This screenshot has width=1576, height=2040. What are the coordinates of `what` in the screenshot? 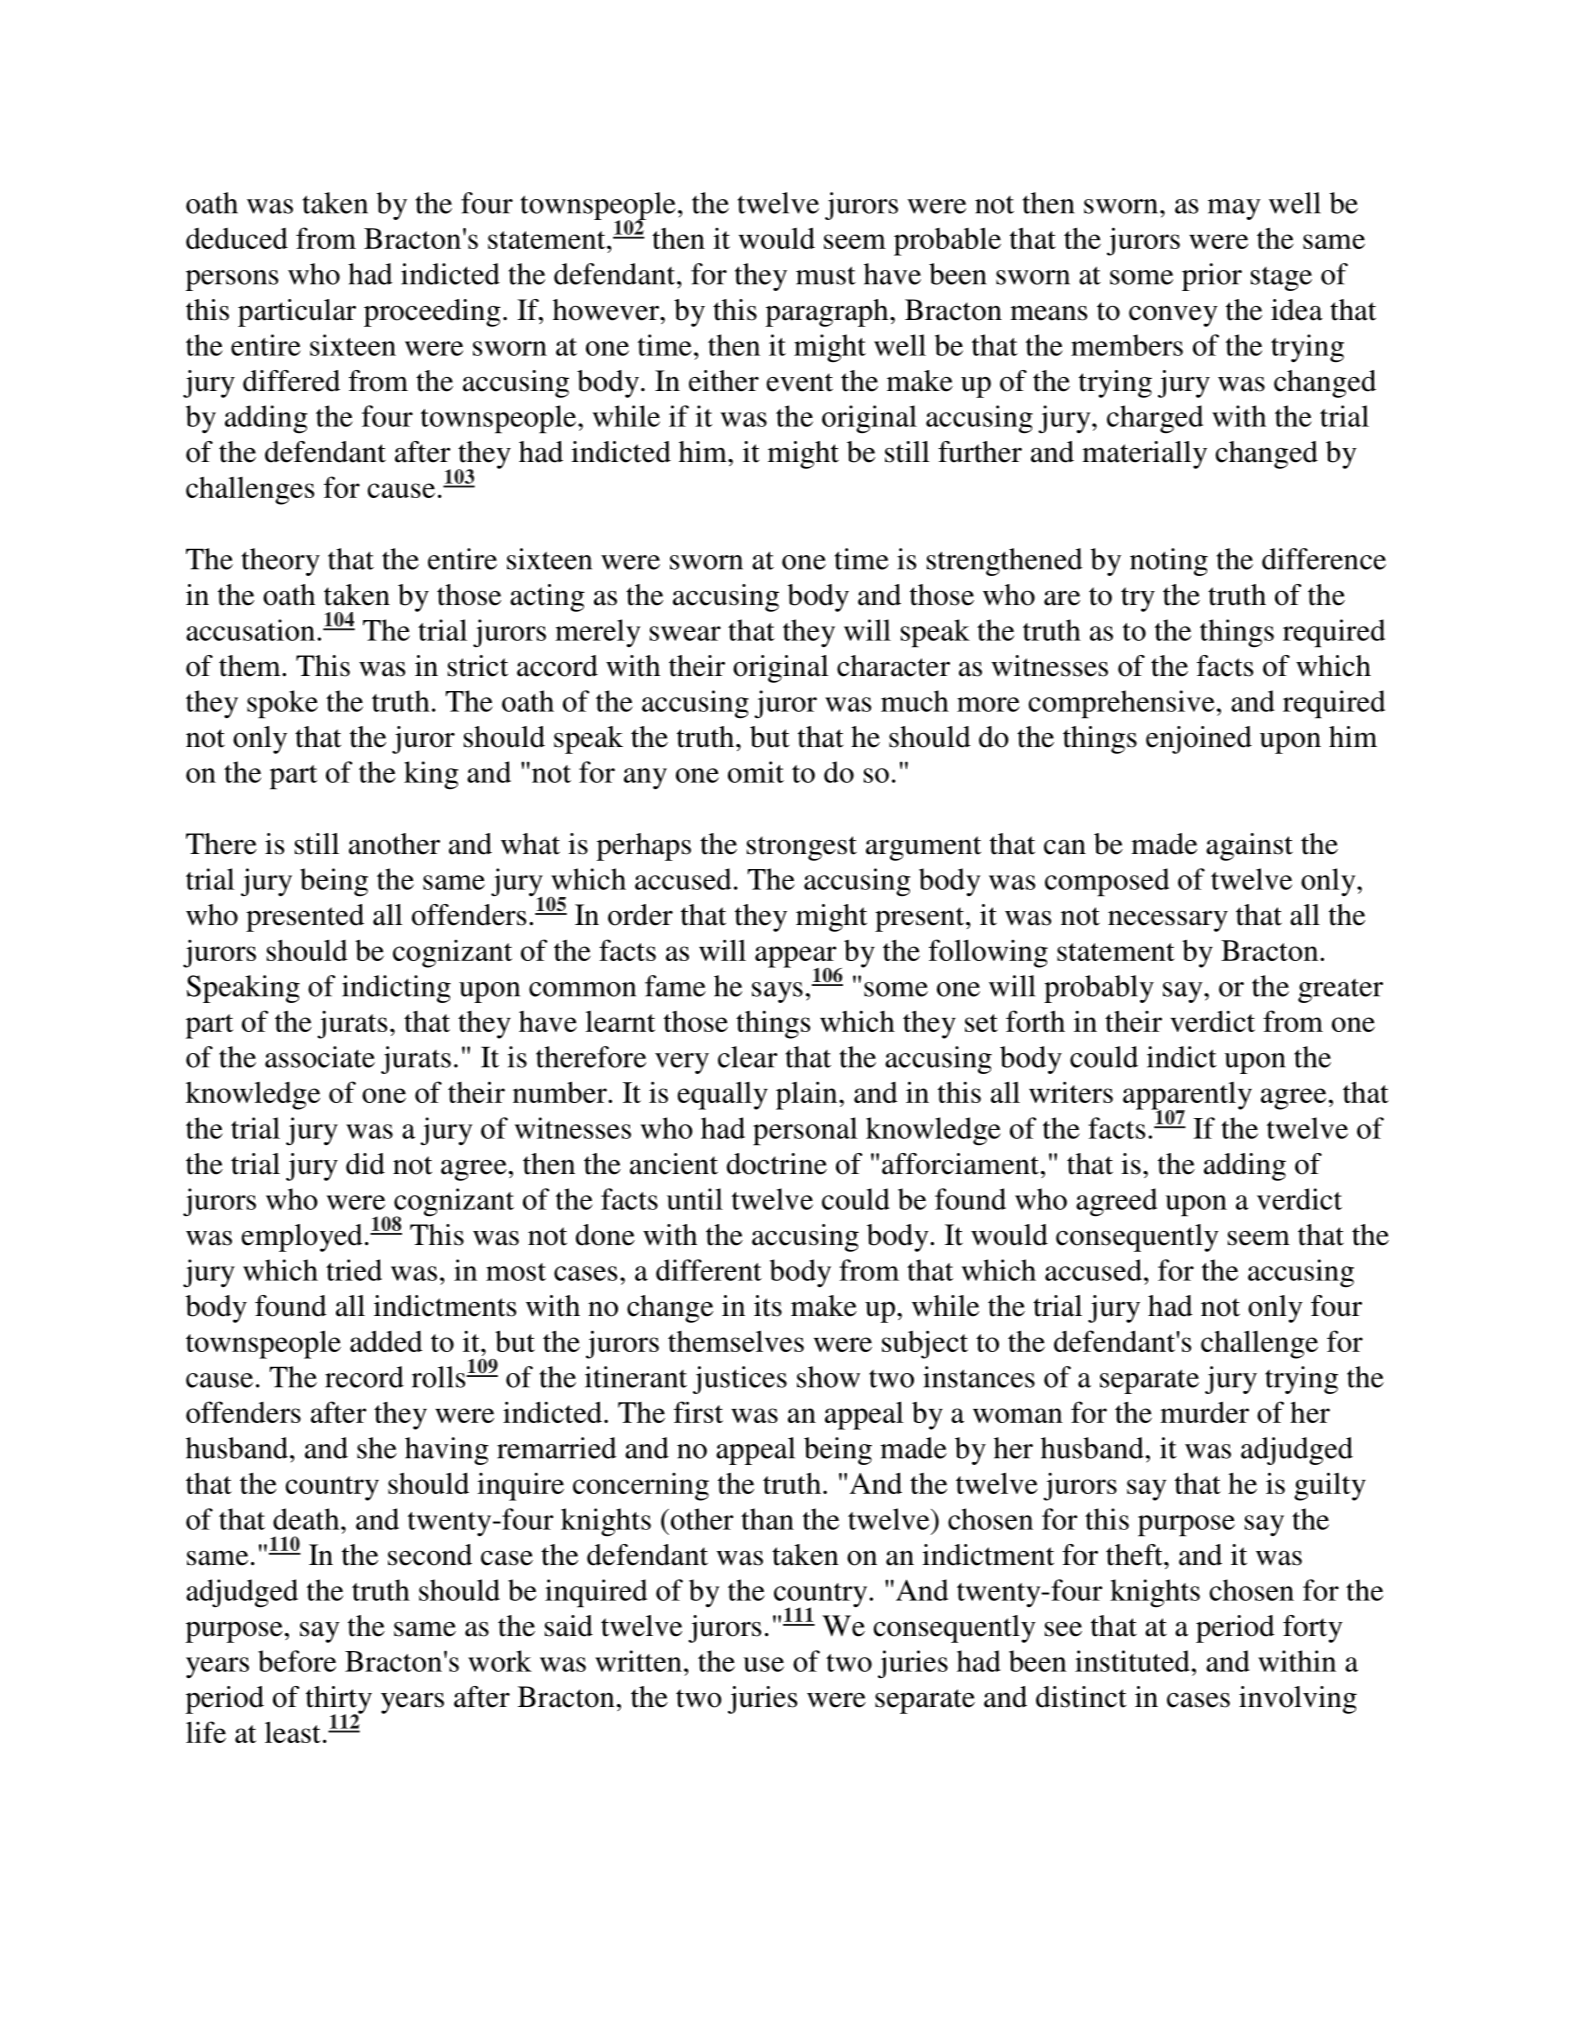 It's located at (530, 844).
